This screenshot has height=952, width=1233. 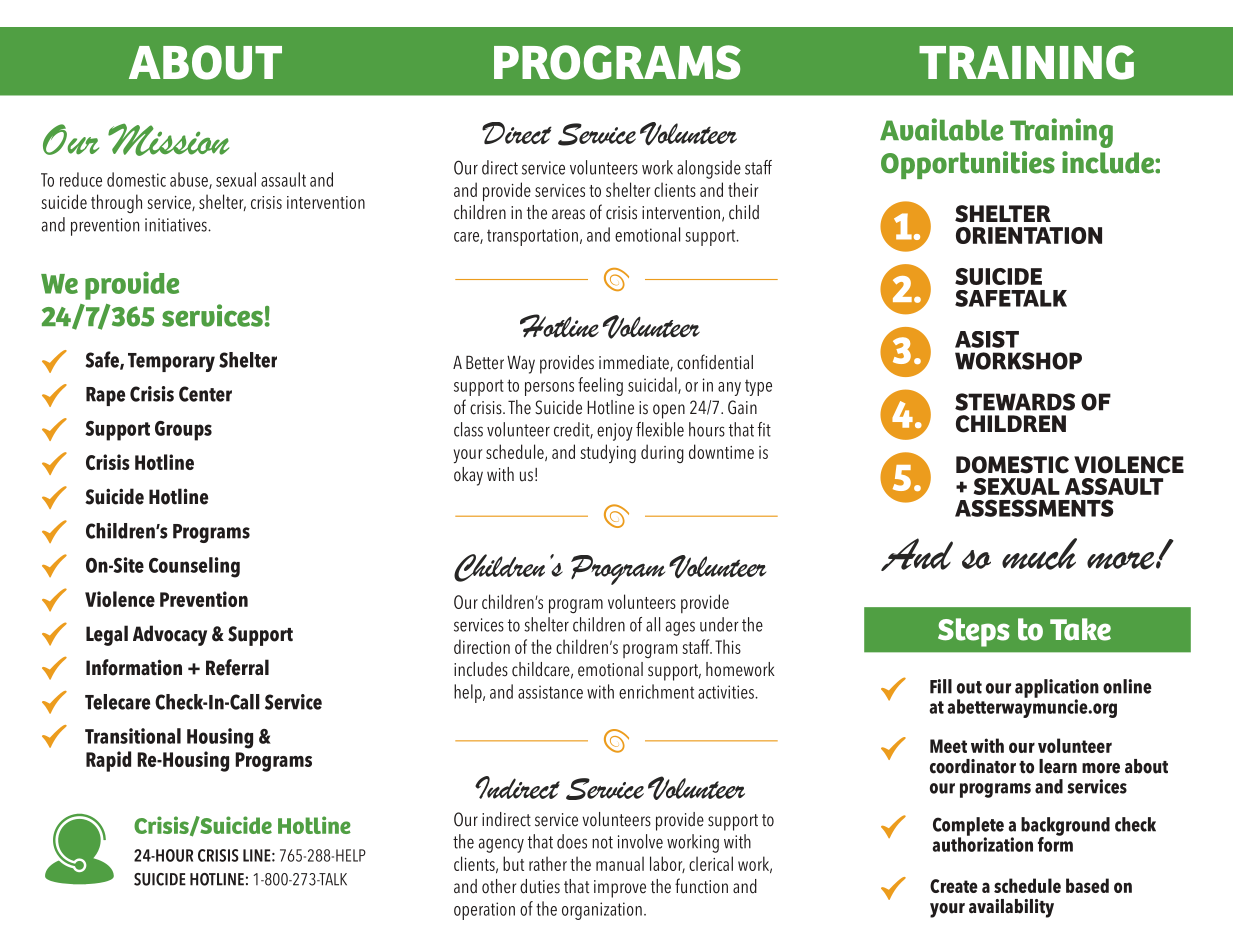 I want to click on assistance, so click(x=550, y=692).
